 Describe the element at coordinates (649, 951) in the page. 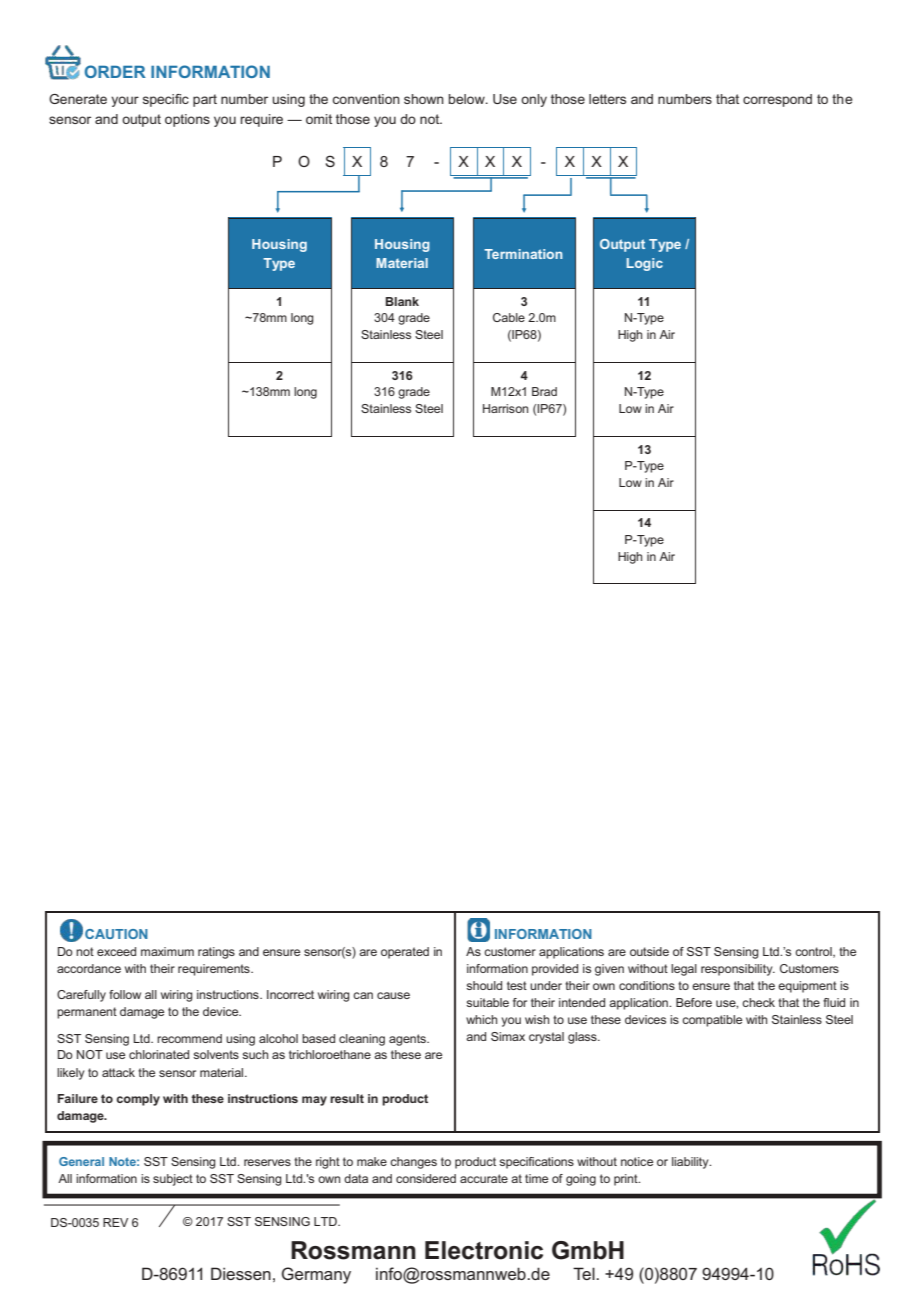

I see `outside` at that location.
